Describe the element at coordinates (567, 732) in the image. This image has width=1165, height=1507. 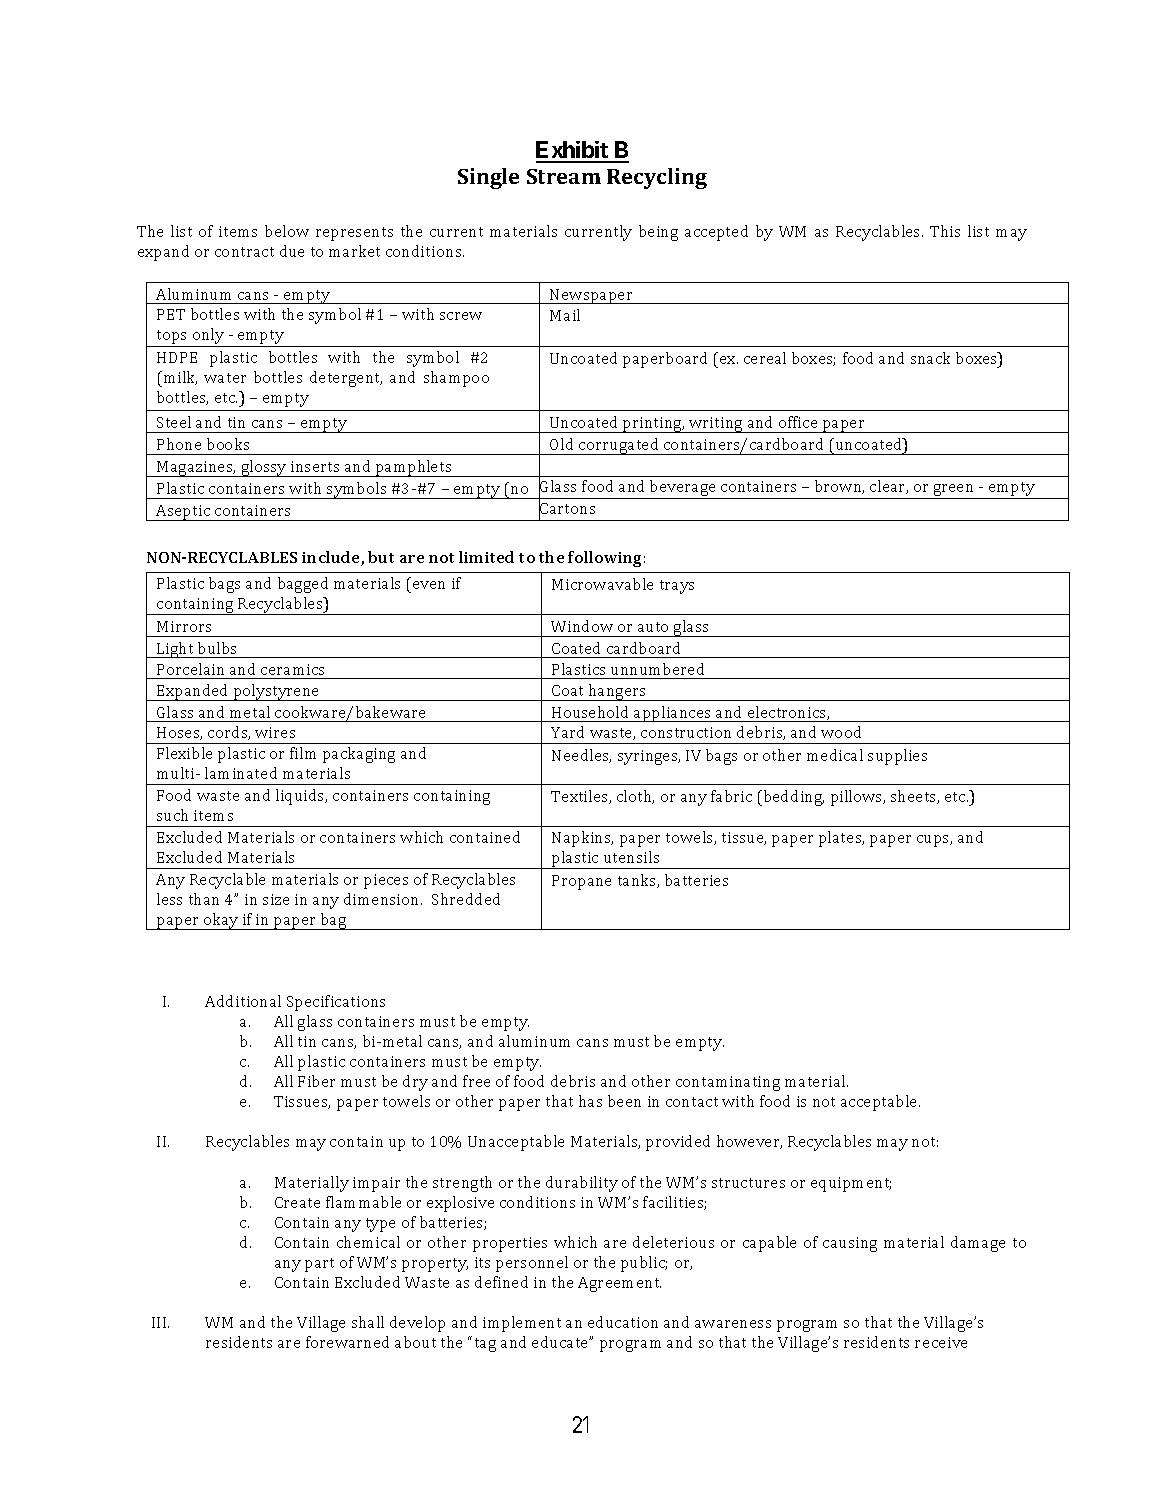
I see `Yard` at that location.
